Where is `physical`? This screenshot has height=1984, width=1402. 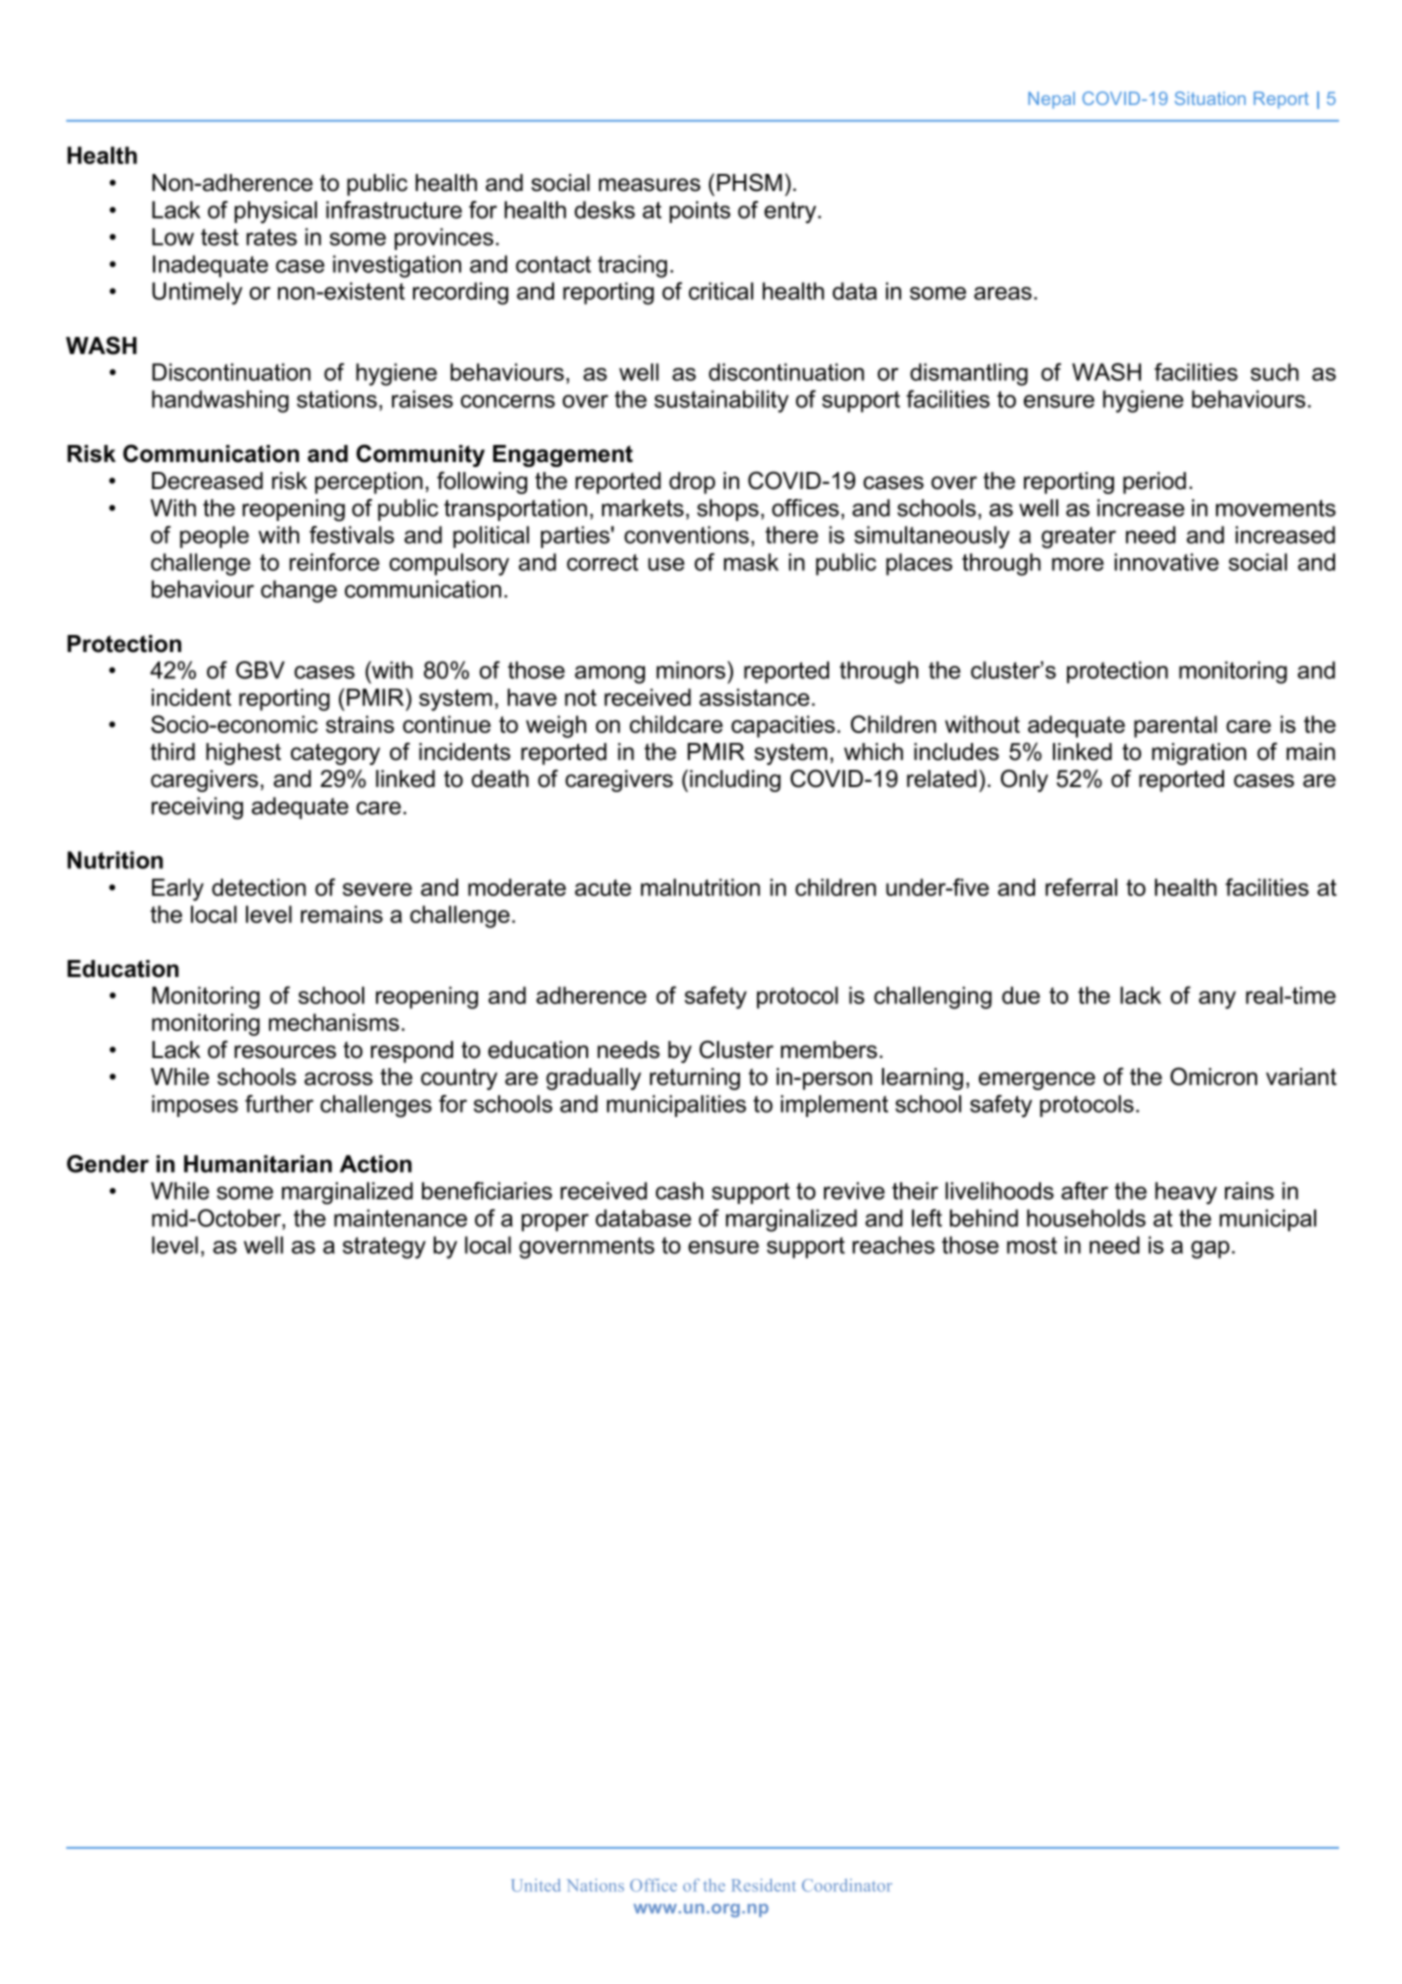 physical is located at coordinates (276, 212).
